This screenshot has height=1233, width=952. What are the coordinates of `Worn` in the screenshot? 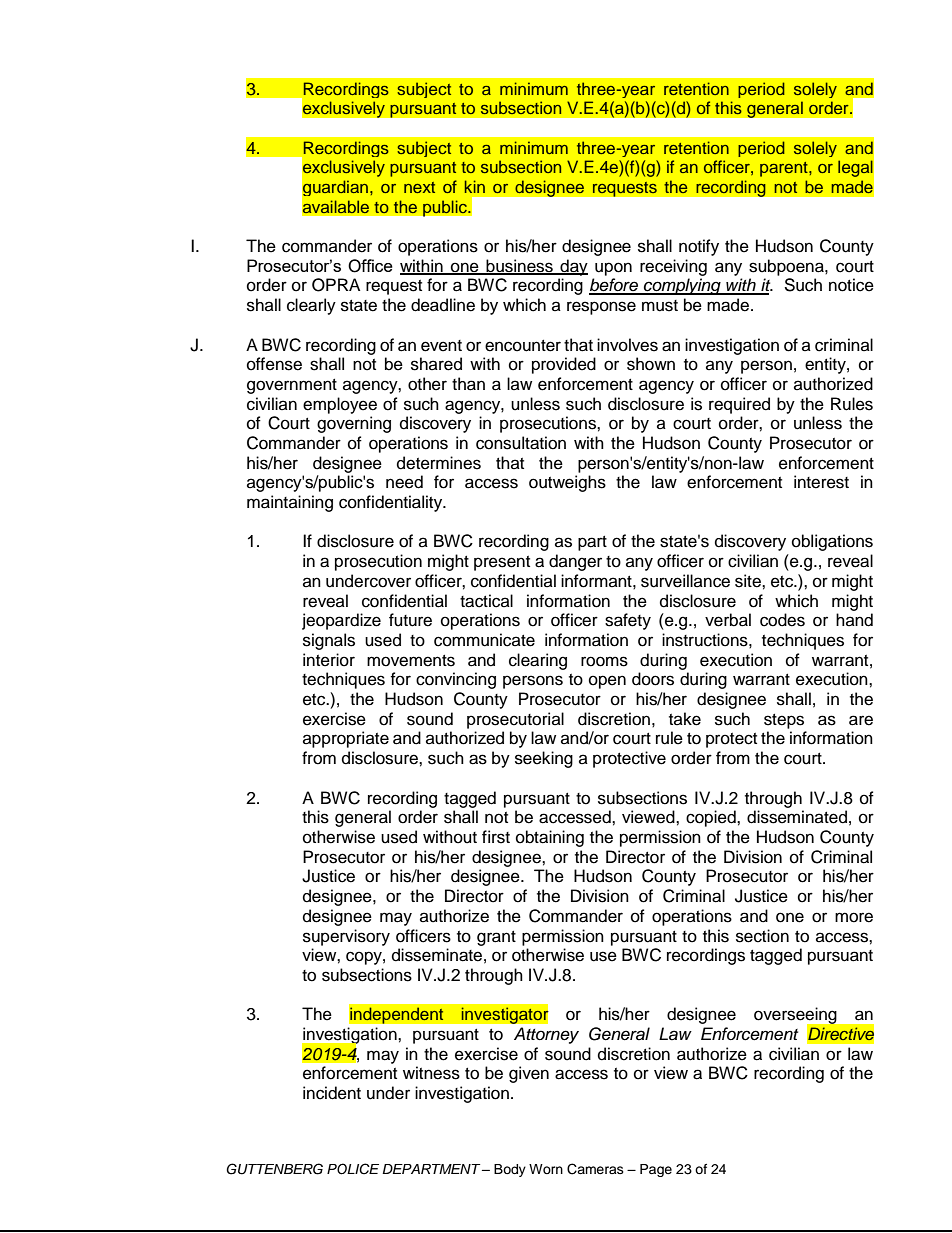 It's located at (546, 1169).
